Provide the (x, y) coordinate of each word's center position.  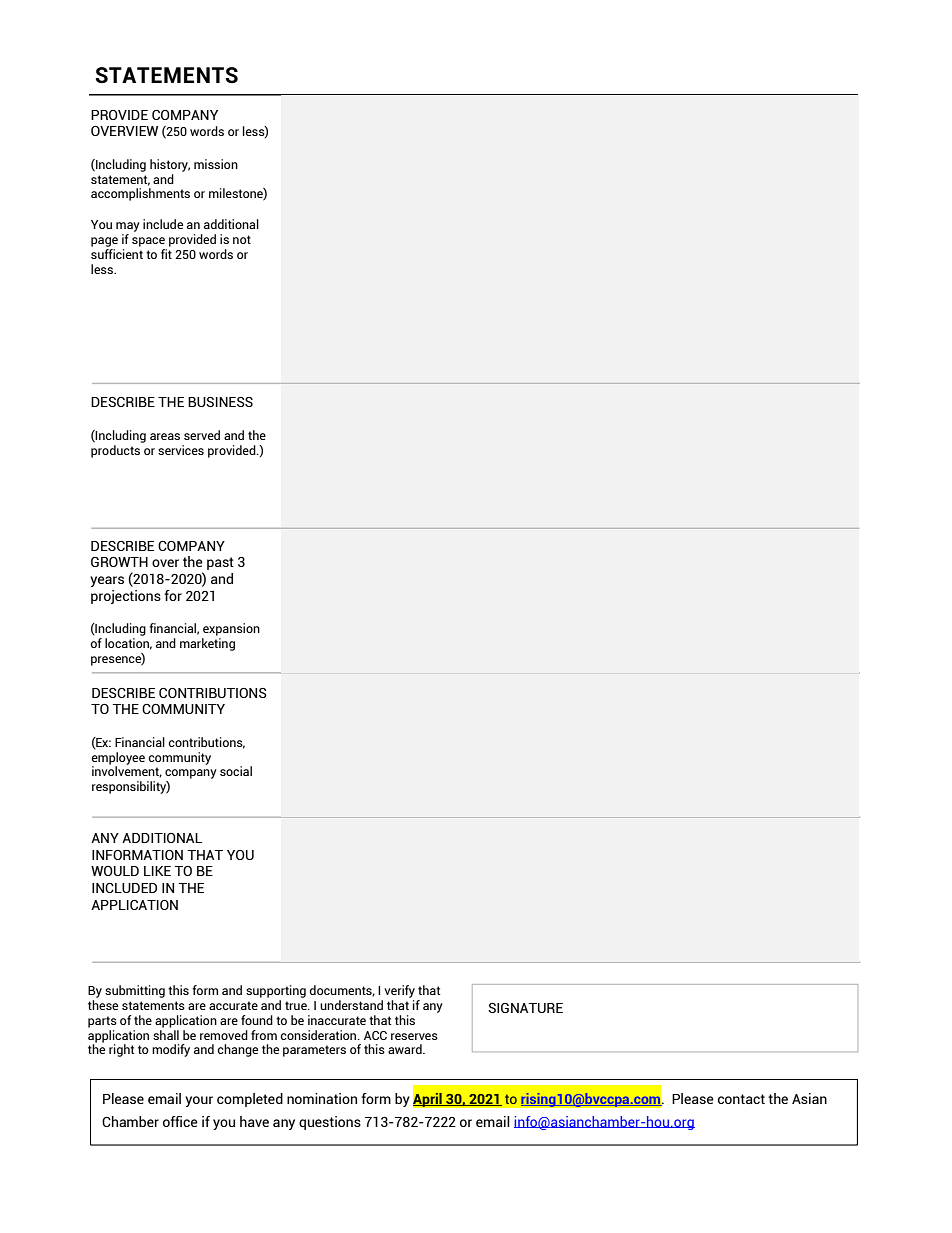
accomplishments (140, 194)
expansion (231, 629)
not (242, 239)
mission (216, 164)
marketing (207, 644)
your (199, 1101)
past (220, 563)
